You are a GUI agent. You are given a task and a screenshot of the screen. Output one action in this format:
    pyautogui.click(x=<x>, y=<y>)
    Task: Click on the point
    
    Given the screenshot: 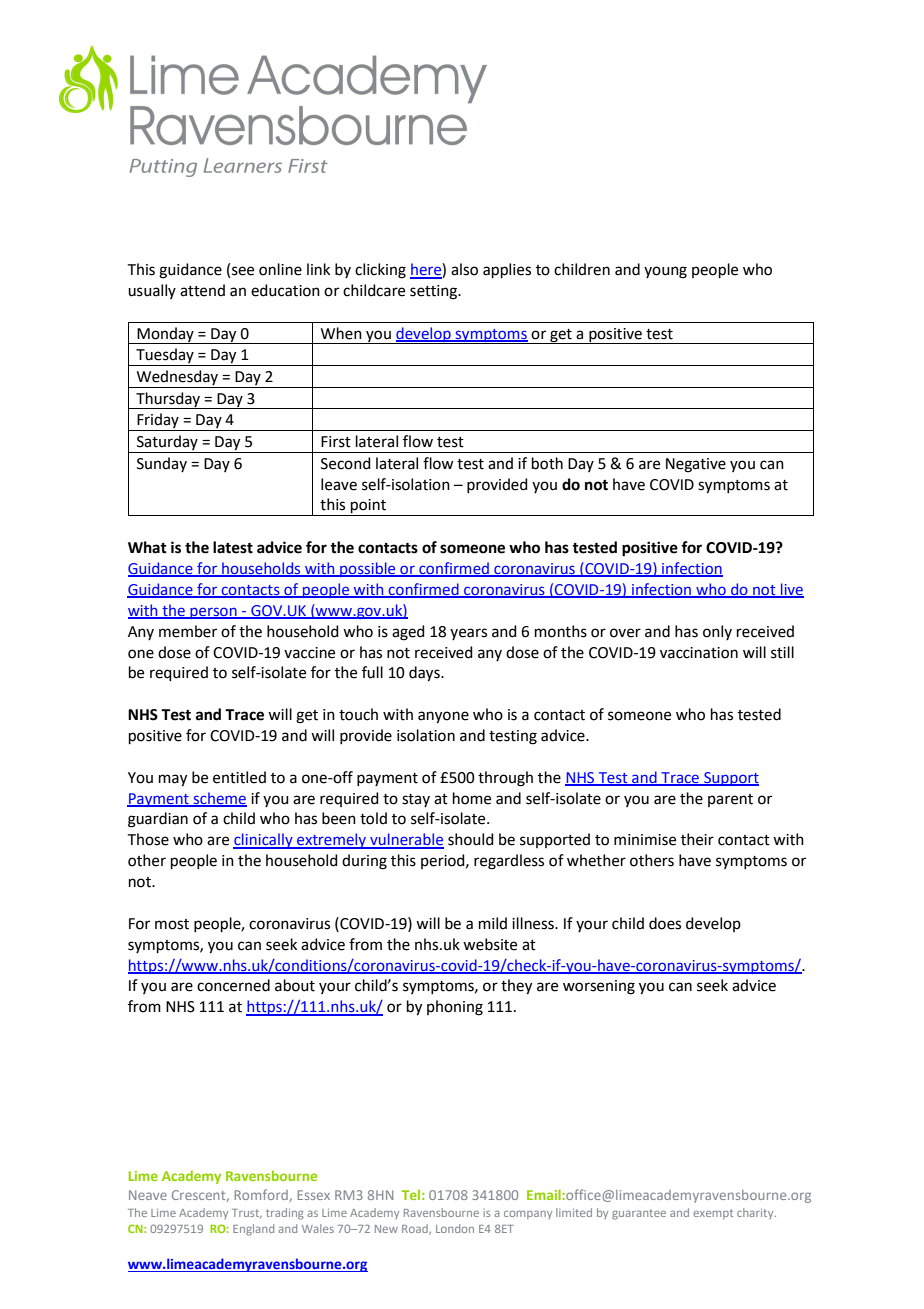 What is the action you would take?
    pyautogui.click(x=368, y=507)
